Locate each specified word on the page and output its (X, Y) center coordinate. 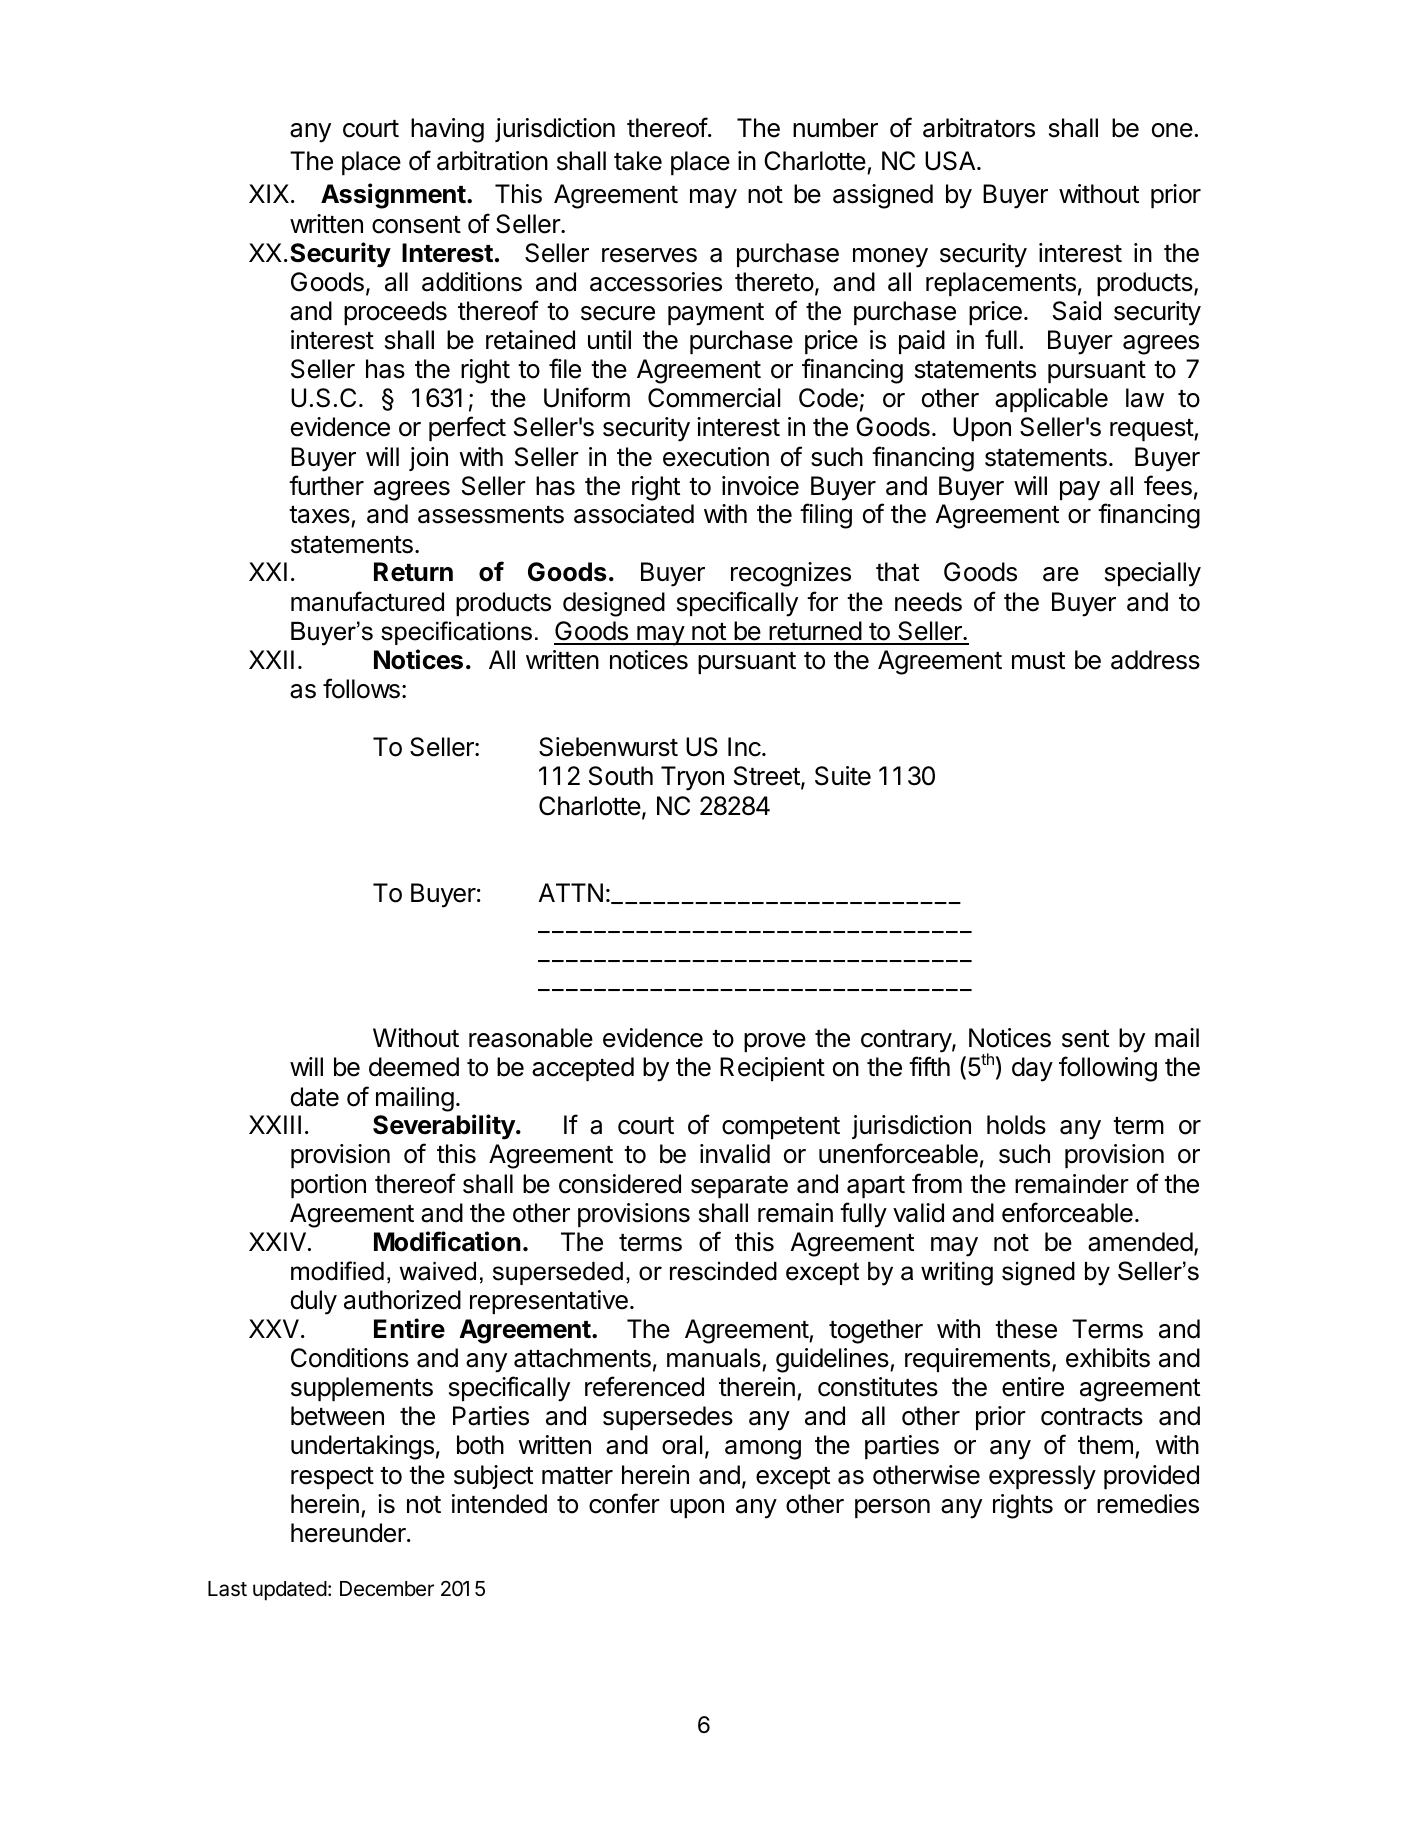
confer (624, 1503)
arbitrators (979, 128)
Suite (843, 776)
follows (361, 688)
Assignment (393, 196)
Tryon (692, 778)
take (638, 161)
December (387, 1589)
